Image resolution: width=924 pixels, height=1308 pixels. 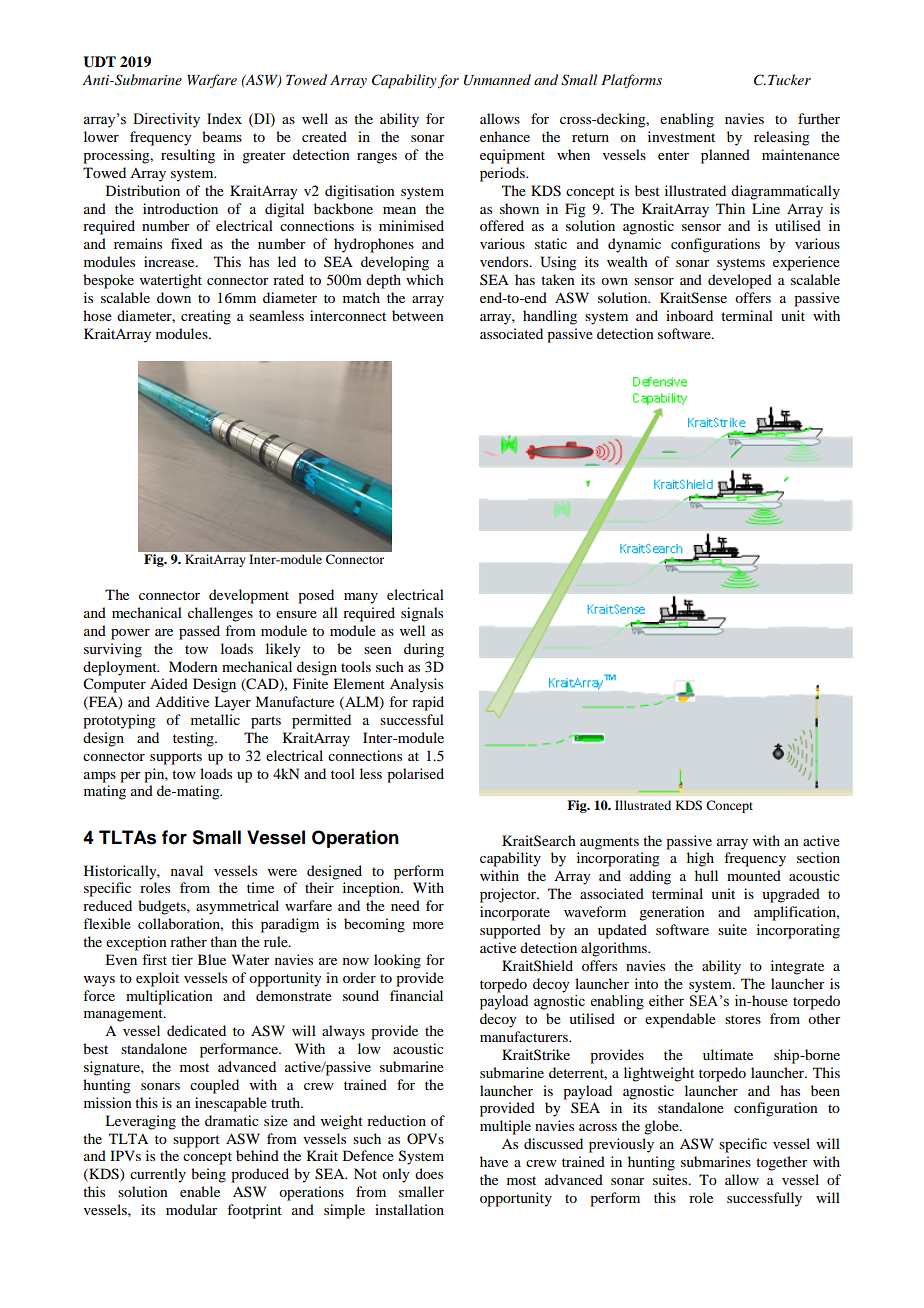 What do you see at coordinates (206, 317) in the screenshot?
I see `creating` at bounding box center [206, 317].
